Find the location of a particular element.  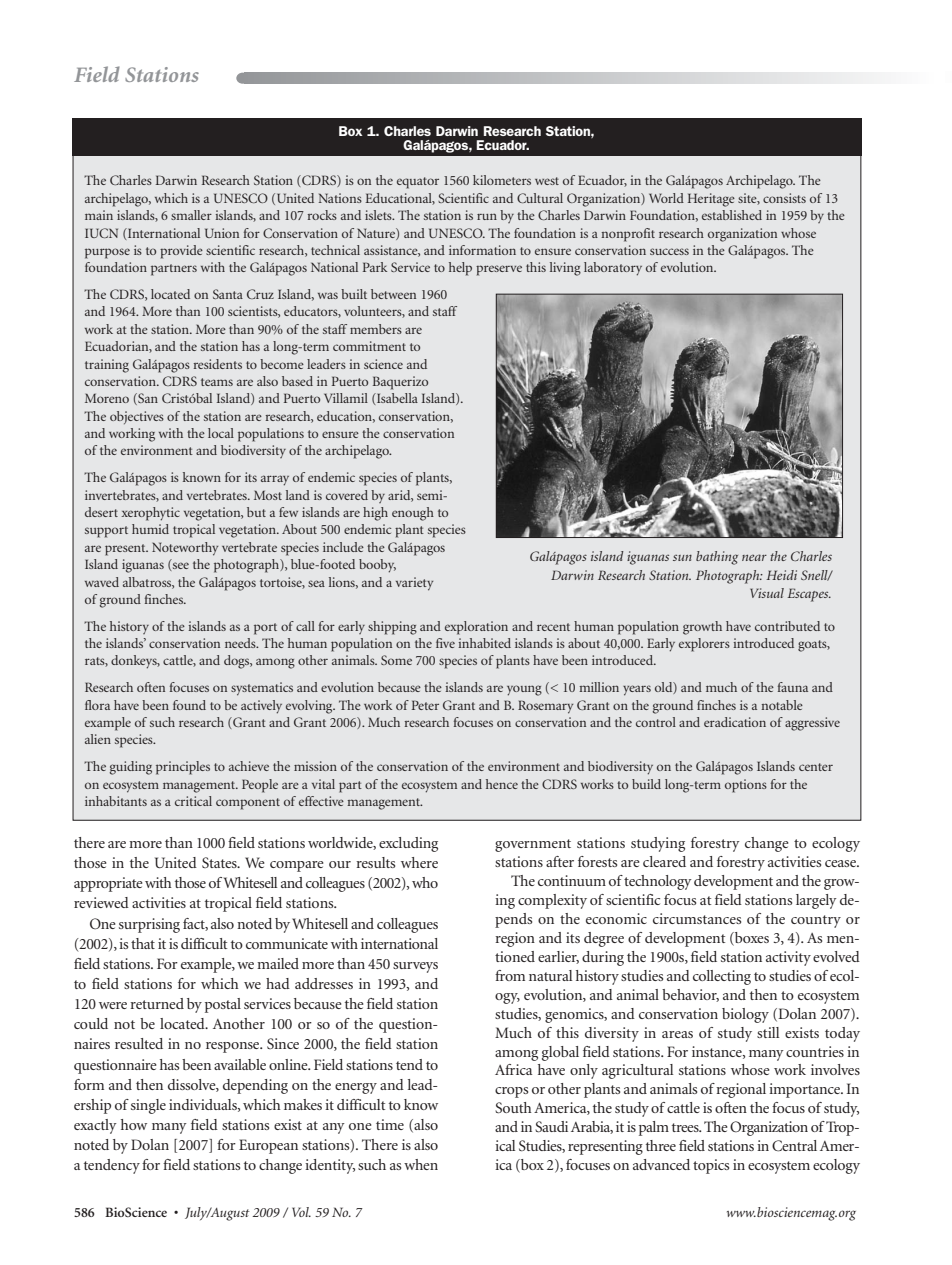

smaller is located at coordinates (191, 215).
